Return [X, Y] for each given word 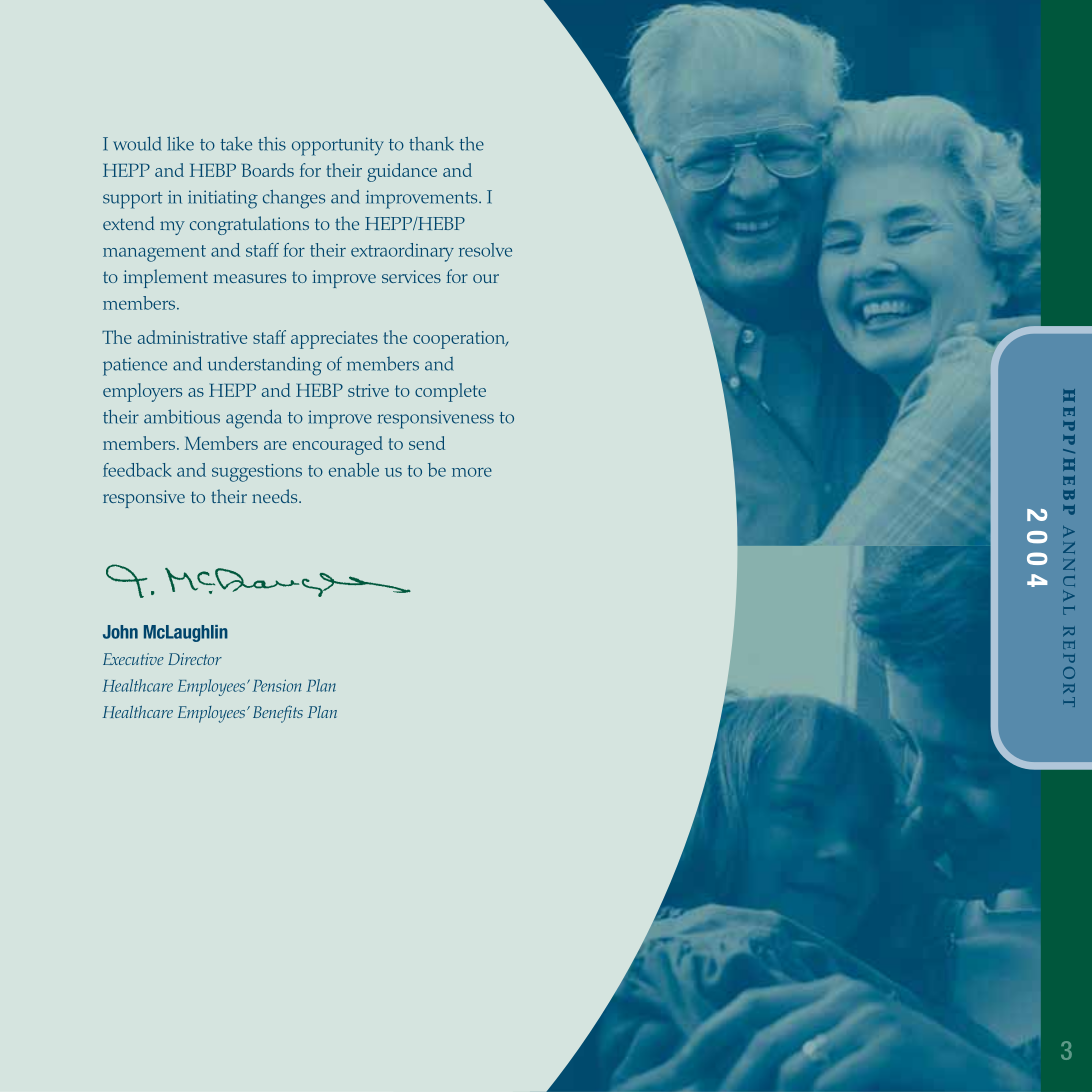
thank [431, 144]
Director [195, 659]
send [427, 443]
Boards [268, 170]
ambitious [182, 416]
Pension [277, 685]
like [180, 143]
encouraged [338, 445]
